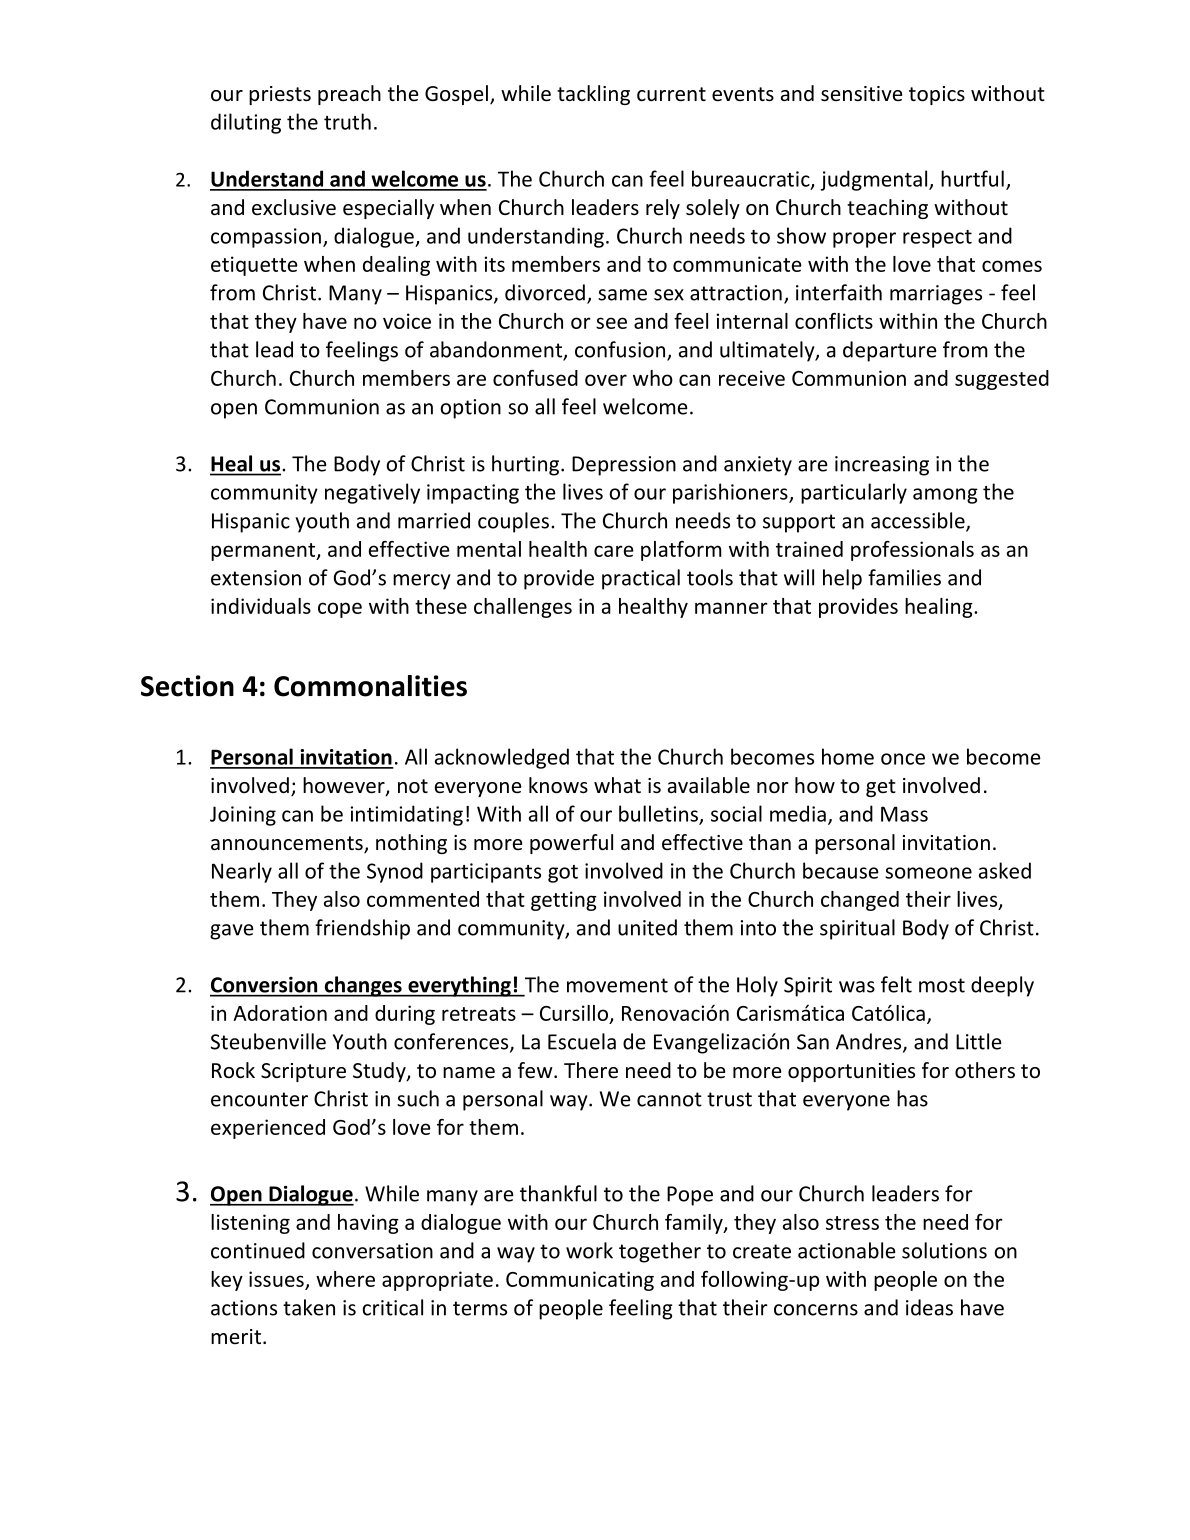 This image has width=1190, height=1540. What do you see at coordinates (593, 95) in the image?
I see `tackling` at bounding box center [593, 95].
